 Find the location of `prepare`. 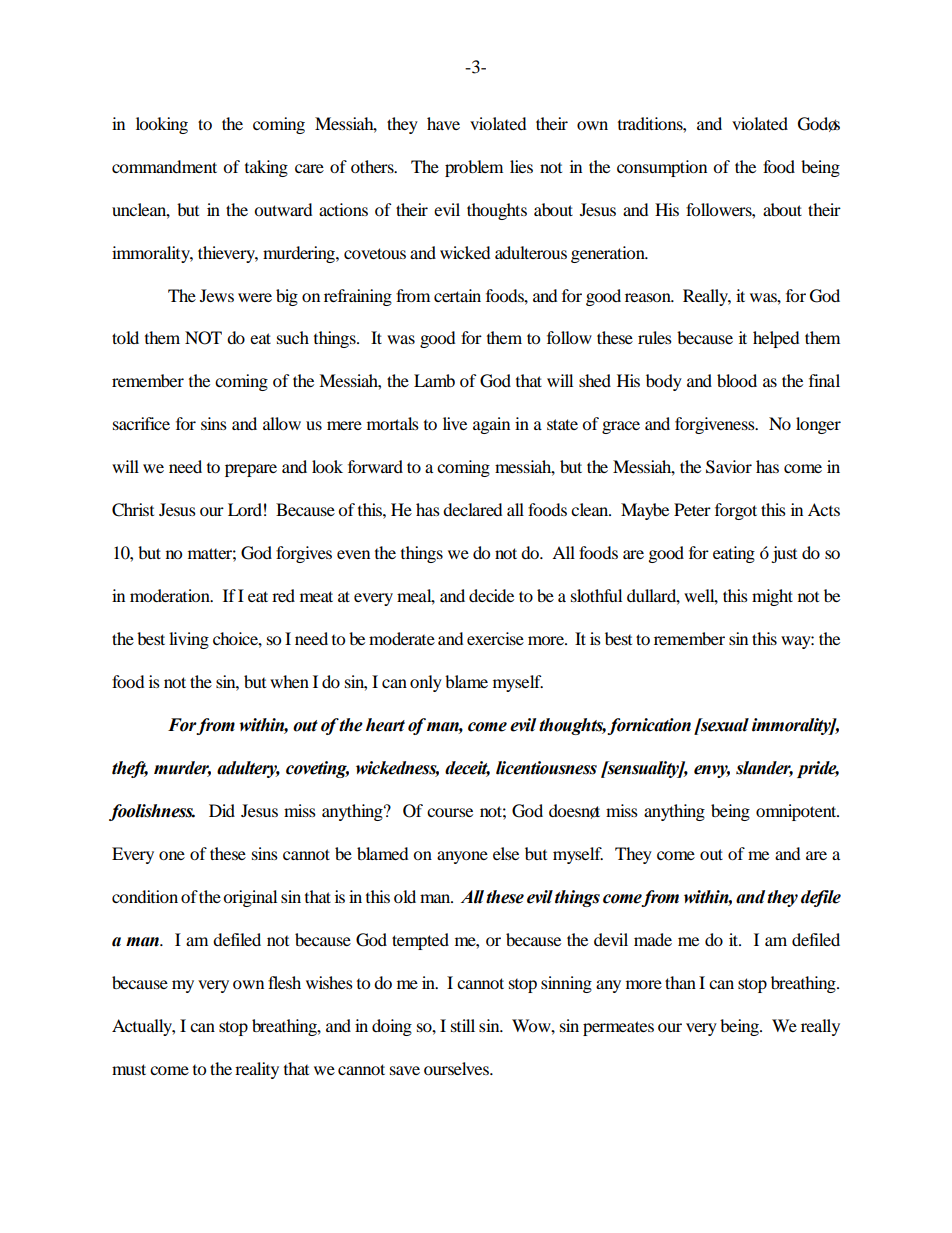

prepare is located at coordinates (251, 470).
